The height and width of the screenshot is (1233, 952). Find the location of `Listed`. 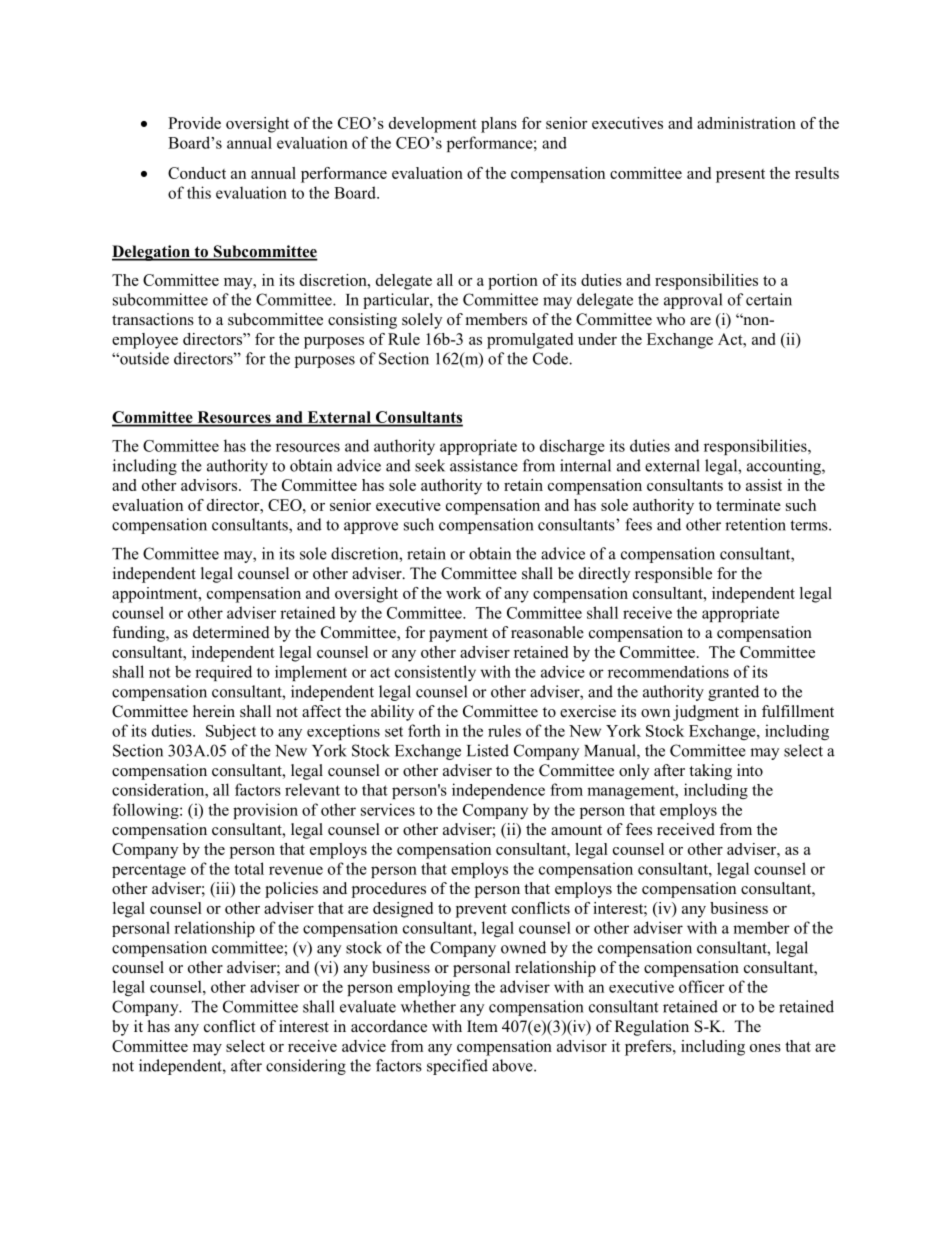

Listed is located at coordinates (488, 750).
